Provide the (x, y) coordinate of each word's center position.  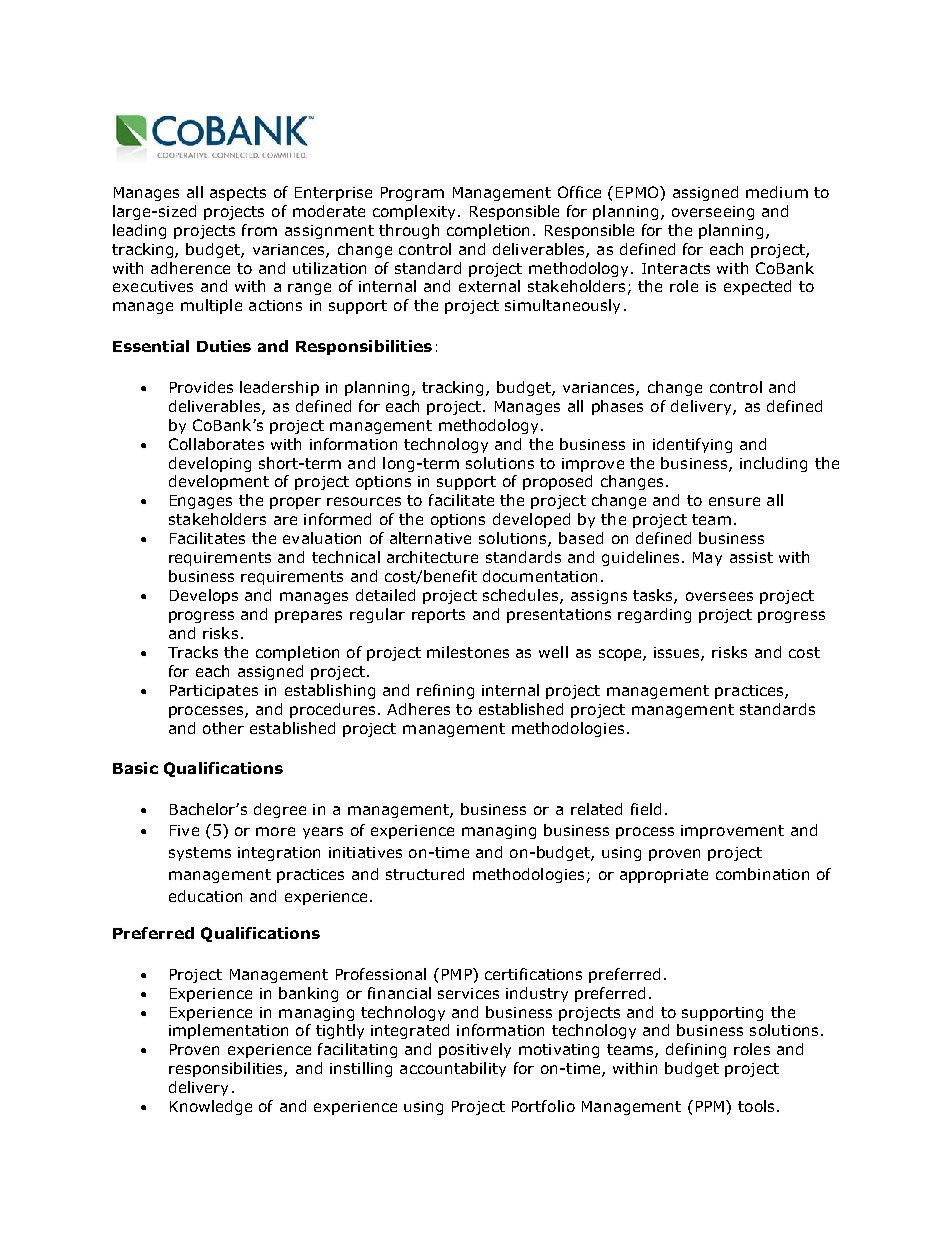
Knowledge (211, 1107)
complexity (416, 212)
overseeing (713, 213)
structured (425, 874)
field (646, 809)
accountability (453, 1069)
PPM (710, 1106)
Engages (201, 502)
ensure (734, 501)
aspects (238, 194)
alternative (430, 538)
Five (184, 830)
